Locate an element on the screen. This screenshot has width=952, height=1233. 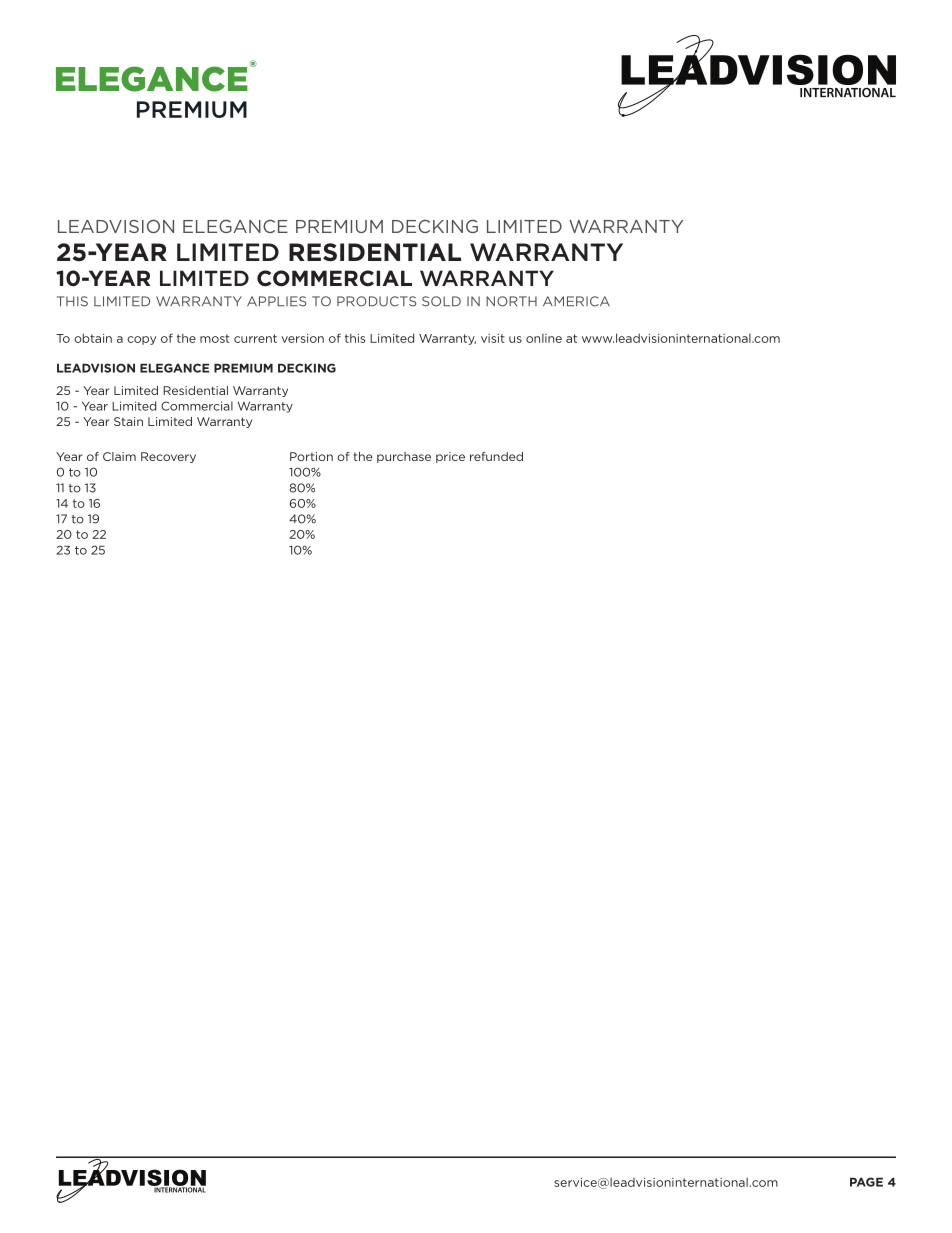
price is located at coordinates (450, 457).
